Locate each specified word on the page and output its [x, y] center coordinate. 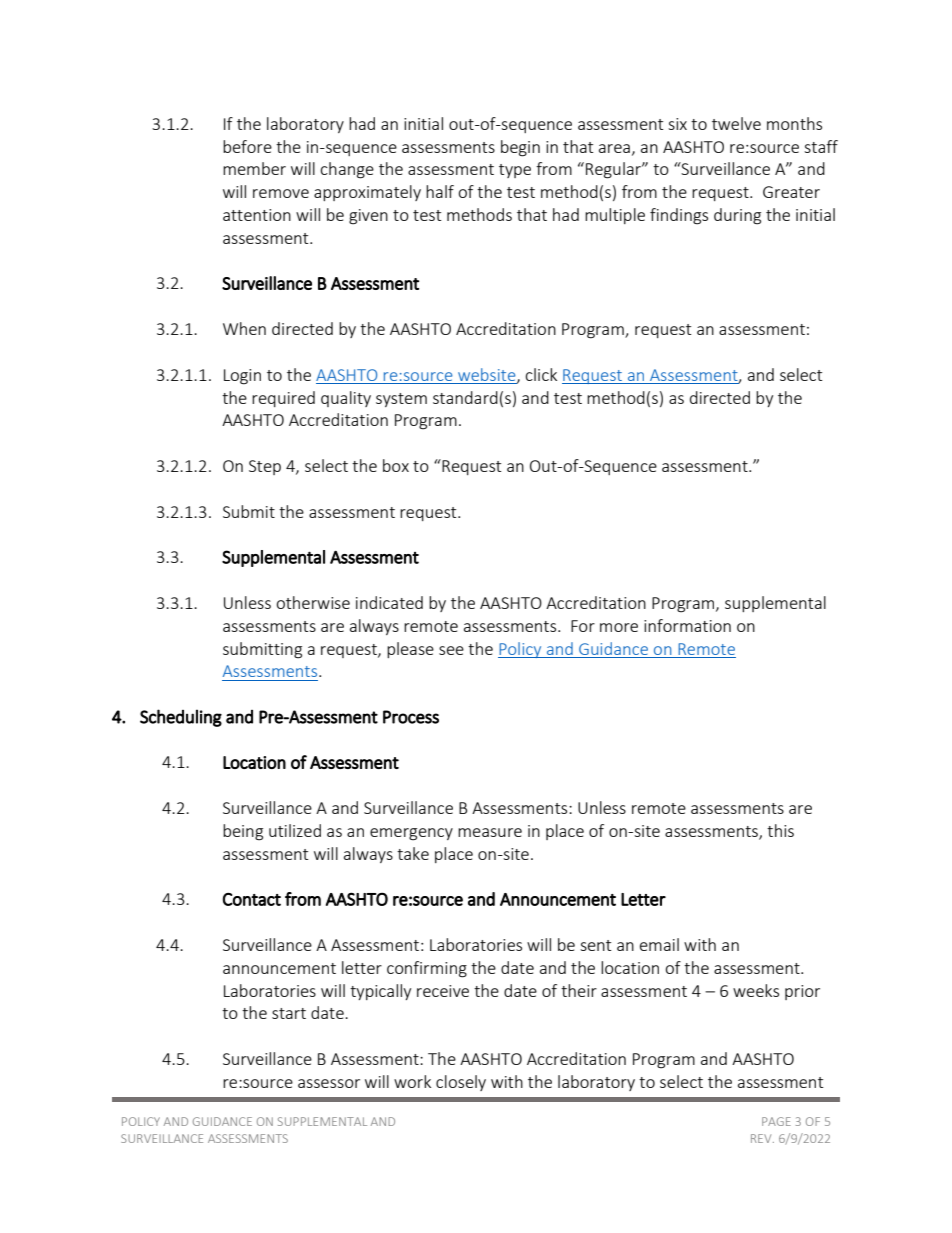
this [780, 830]
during [737, 216]
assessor [329, 1083]
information [687, 625]
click [541, 374]
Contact [252, 899]
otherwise [313, 602]
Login [242, 377]
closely [461, 1083]
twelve [736, 123]
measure [490, 832]
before [247, 146]
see [451, 650]
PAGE [776, 1121]
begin [520, 148]
